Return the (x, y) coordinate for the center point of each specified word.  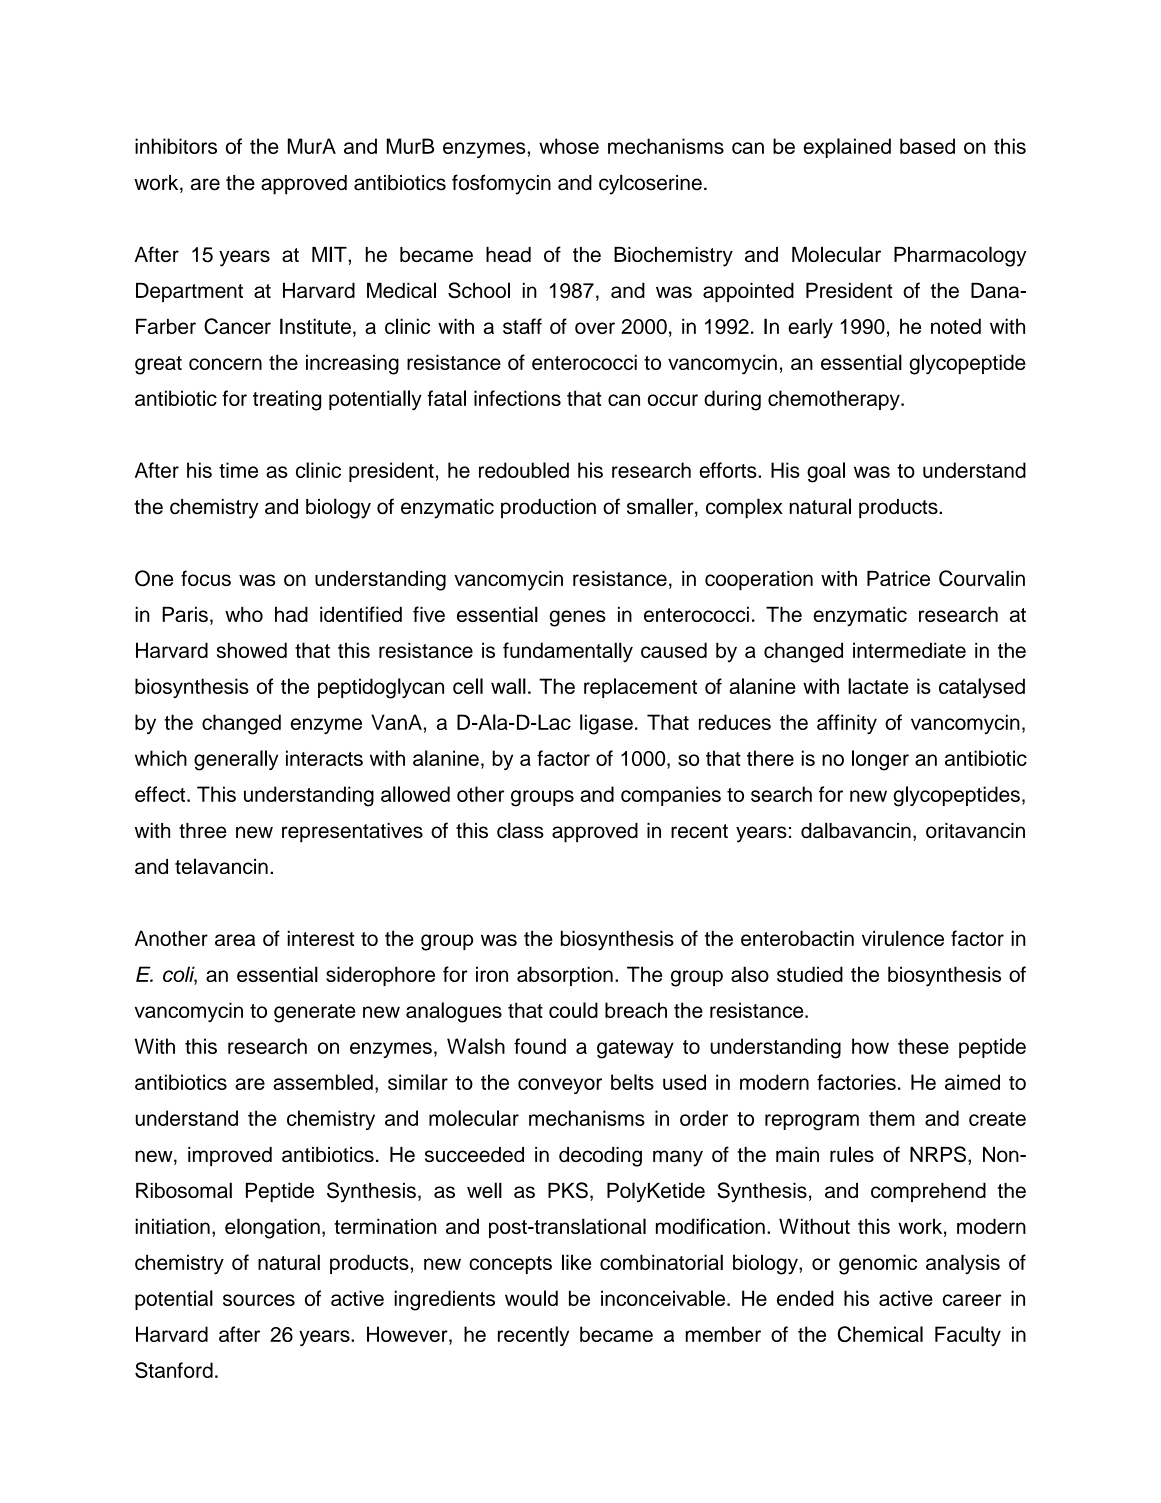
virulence (903, 938)
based (927, 146)
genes (577, 618)
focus (206, 578)
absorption (565, 976)
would (531, 1298)
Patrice (898, 578)
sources (259, 1300)
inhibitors (176, 146)
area (235, 940)
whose (569, 146)
